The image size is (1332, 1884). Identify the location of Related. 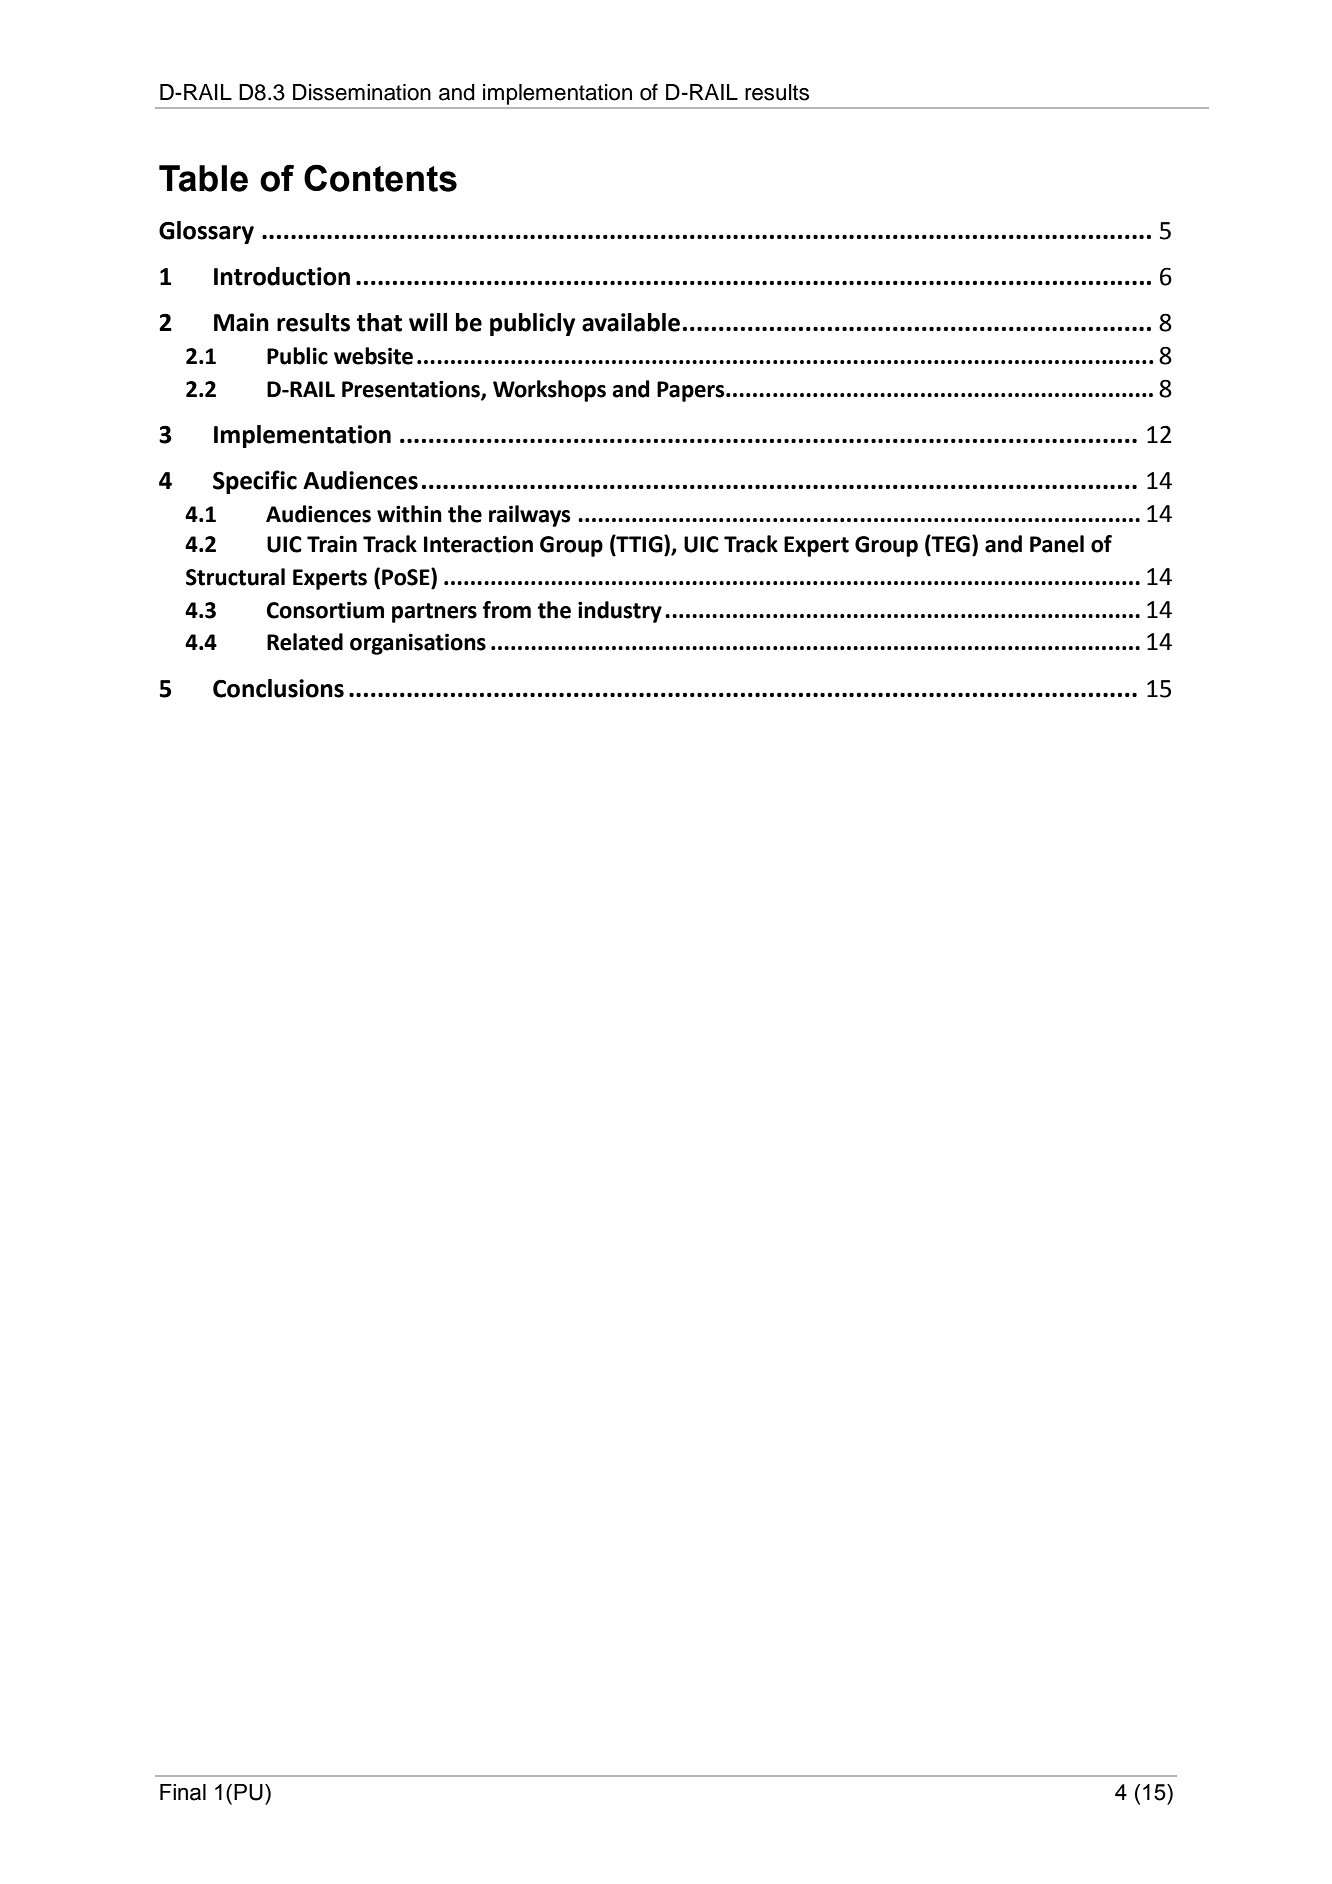
(305, 642).
